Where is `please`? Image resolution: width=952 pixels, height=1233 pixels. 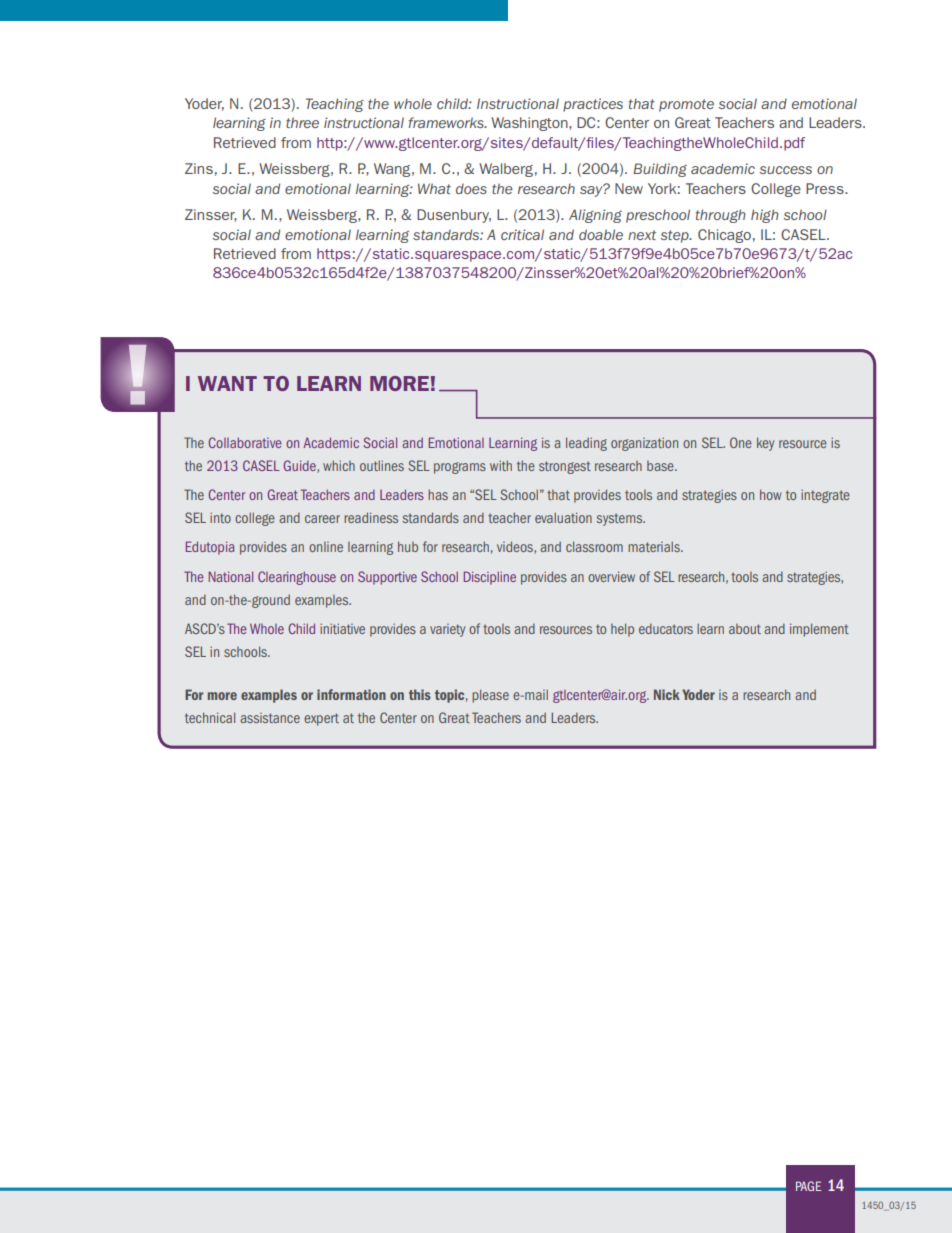
please is located at coordinates (490, 696).
